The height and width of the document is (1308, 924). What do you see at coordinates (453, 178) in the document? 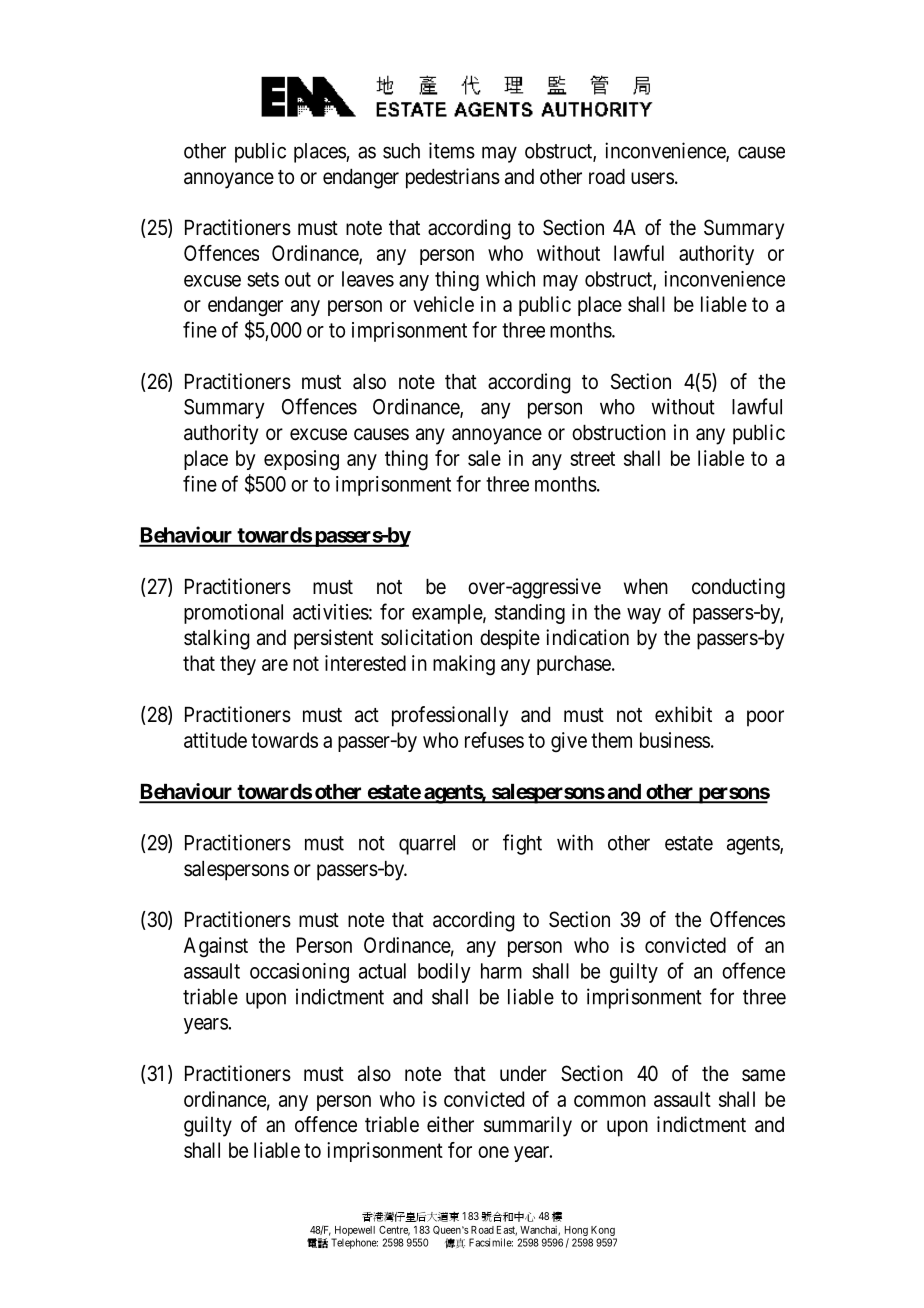
I see `pedestrians` at bounding box center [453, 178].
